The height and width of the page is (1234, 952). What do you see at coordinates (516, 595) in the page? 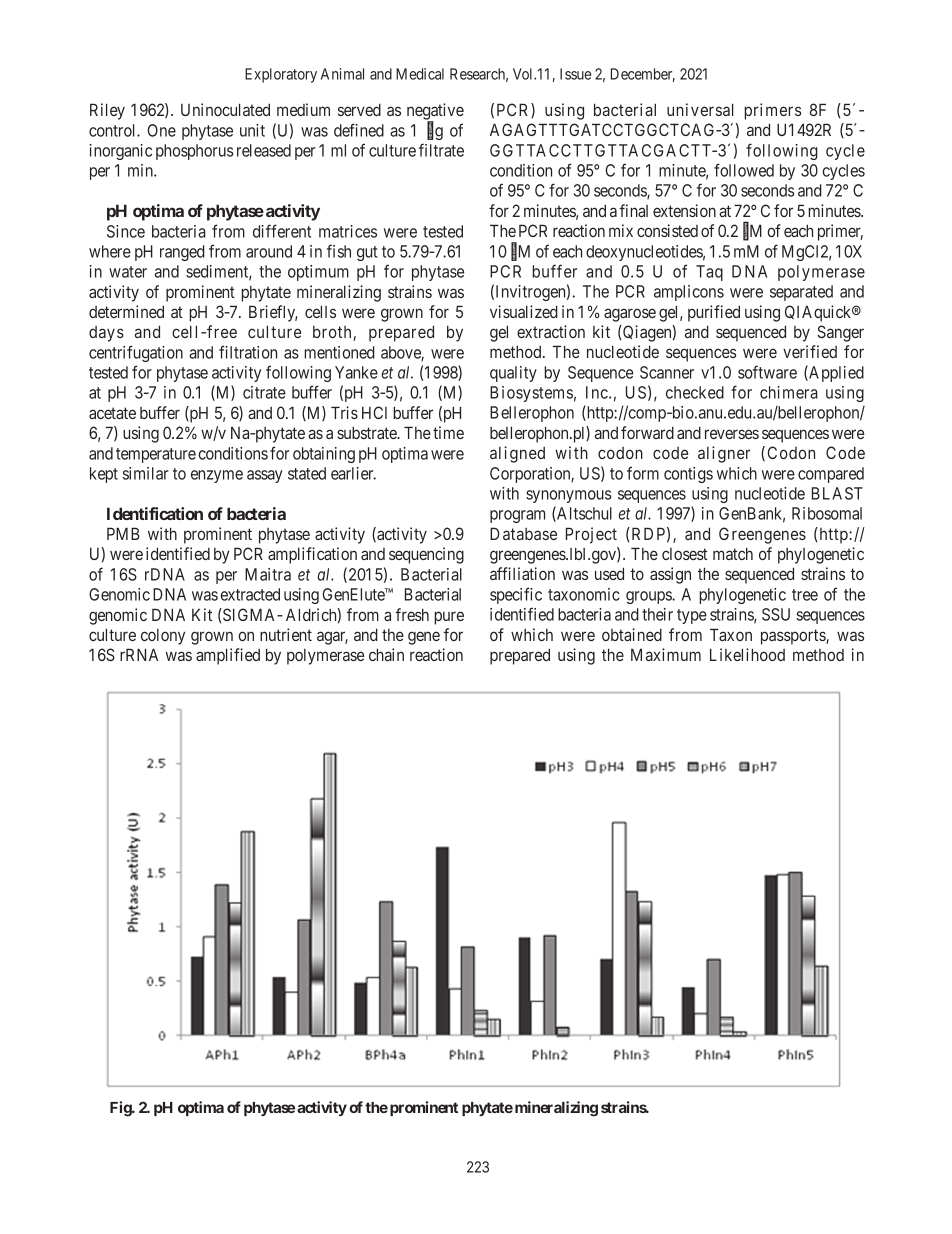
I see `specific` at bounding box center [516, 595].
